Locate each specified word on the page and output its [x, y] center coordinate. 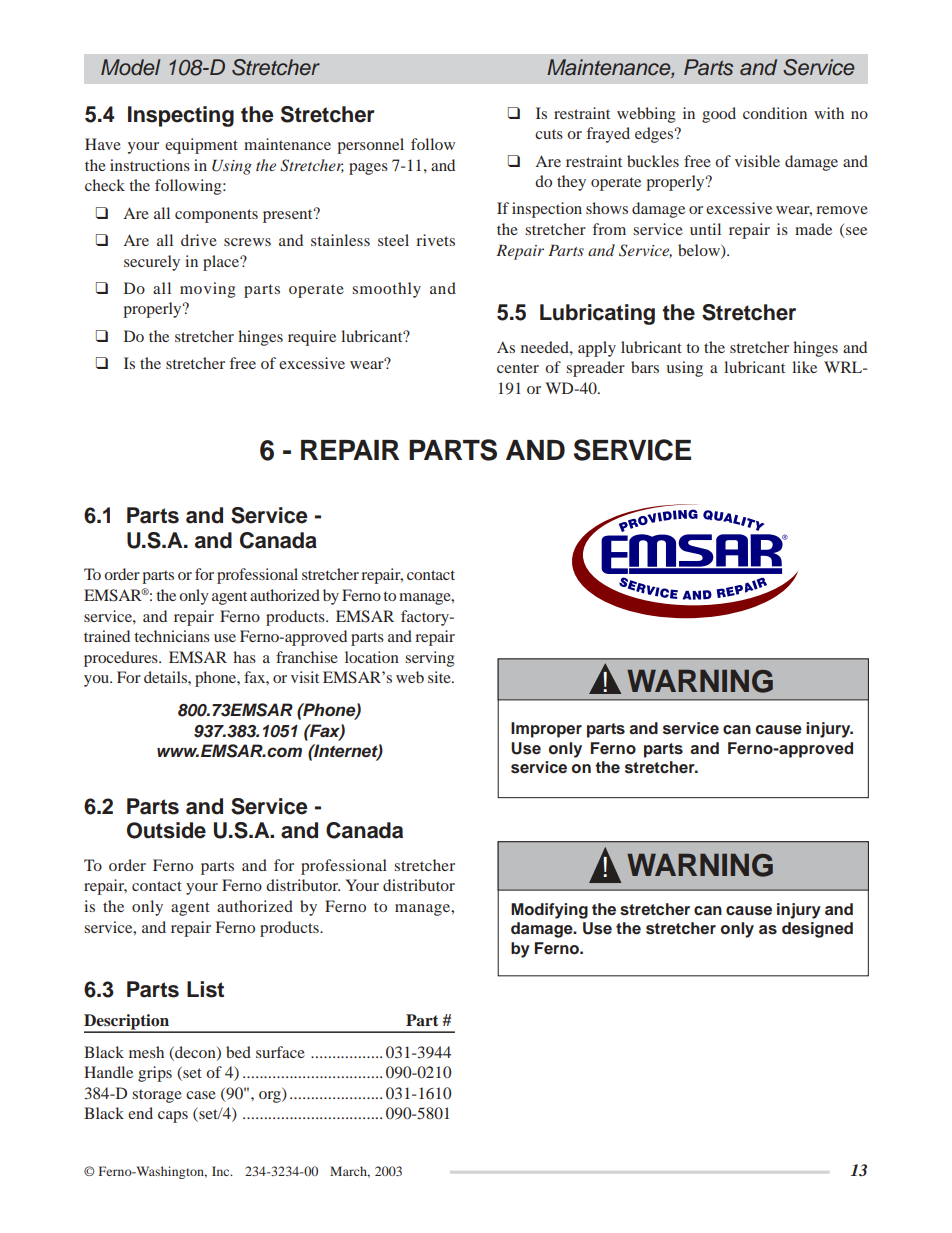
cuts [549, 134]
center [518, 368]
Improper [546, 730]
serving [430, 659]
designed [817, 930]
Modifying [549, 911]
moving [208, 290]
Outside [166, 830]
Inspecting [181, 116]
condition [775, 113]
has [244, 657]
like [804, 367]
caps [173, 1117]
